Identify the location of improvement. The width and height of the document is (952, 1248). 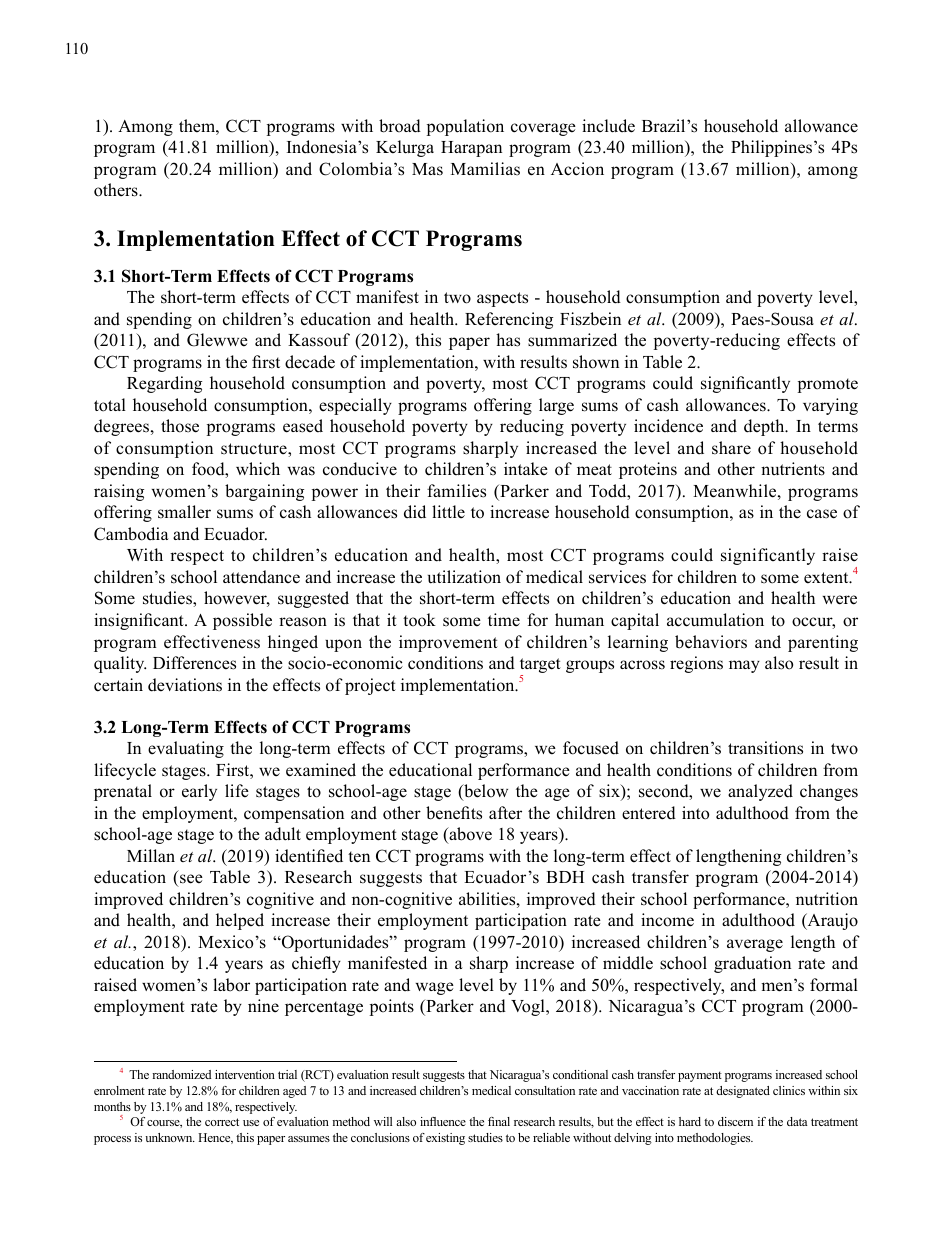
(448, 643).
